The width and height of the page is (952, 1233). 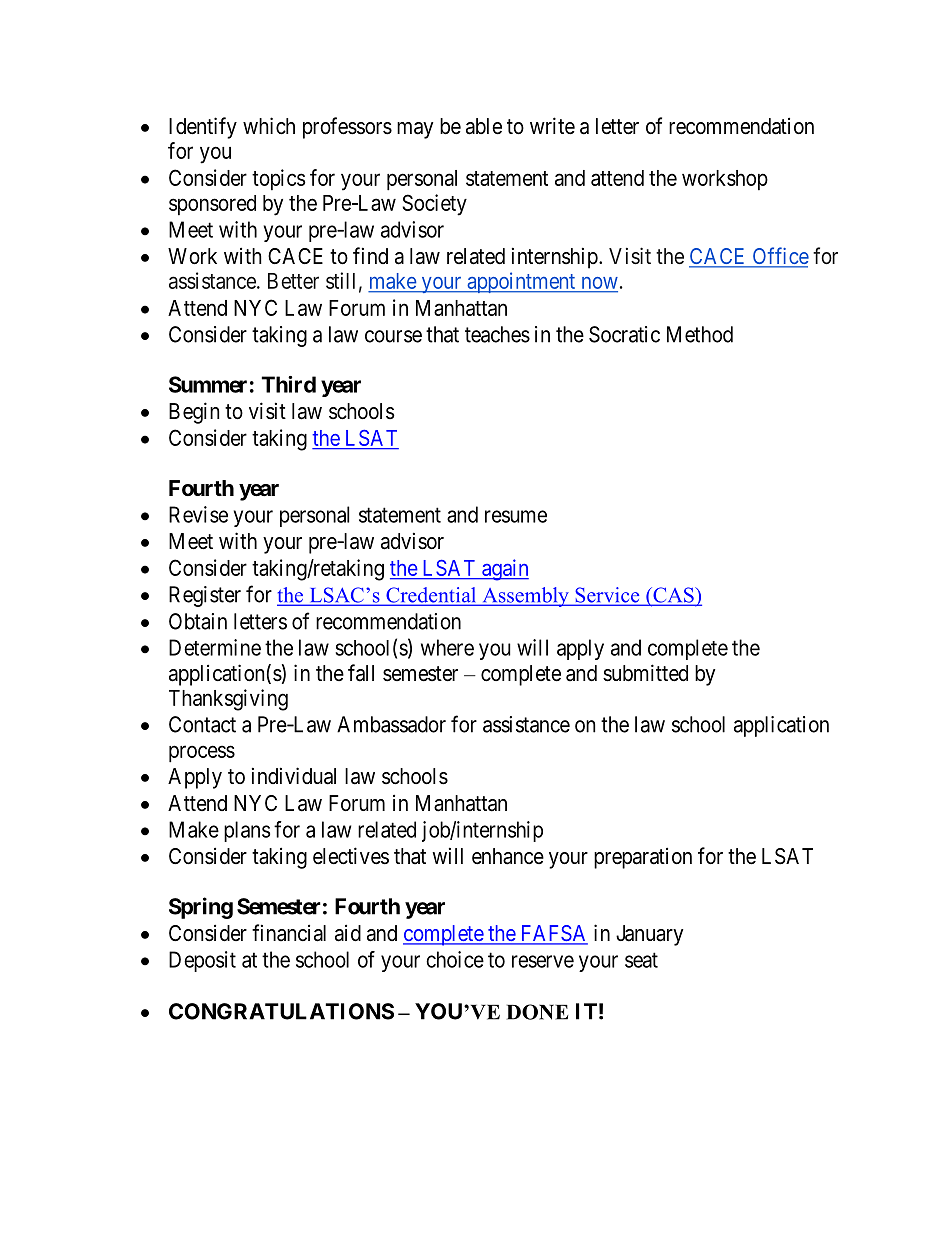 I want to click on Service, so click(x=607, y=596).
